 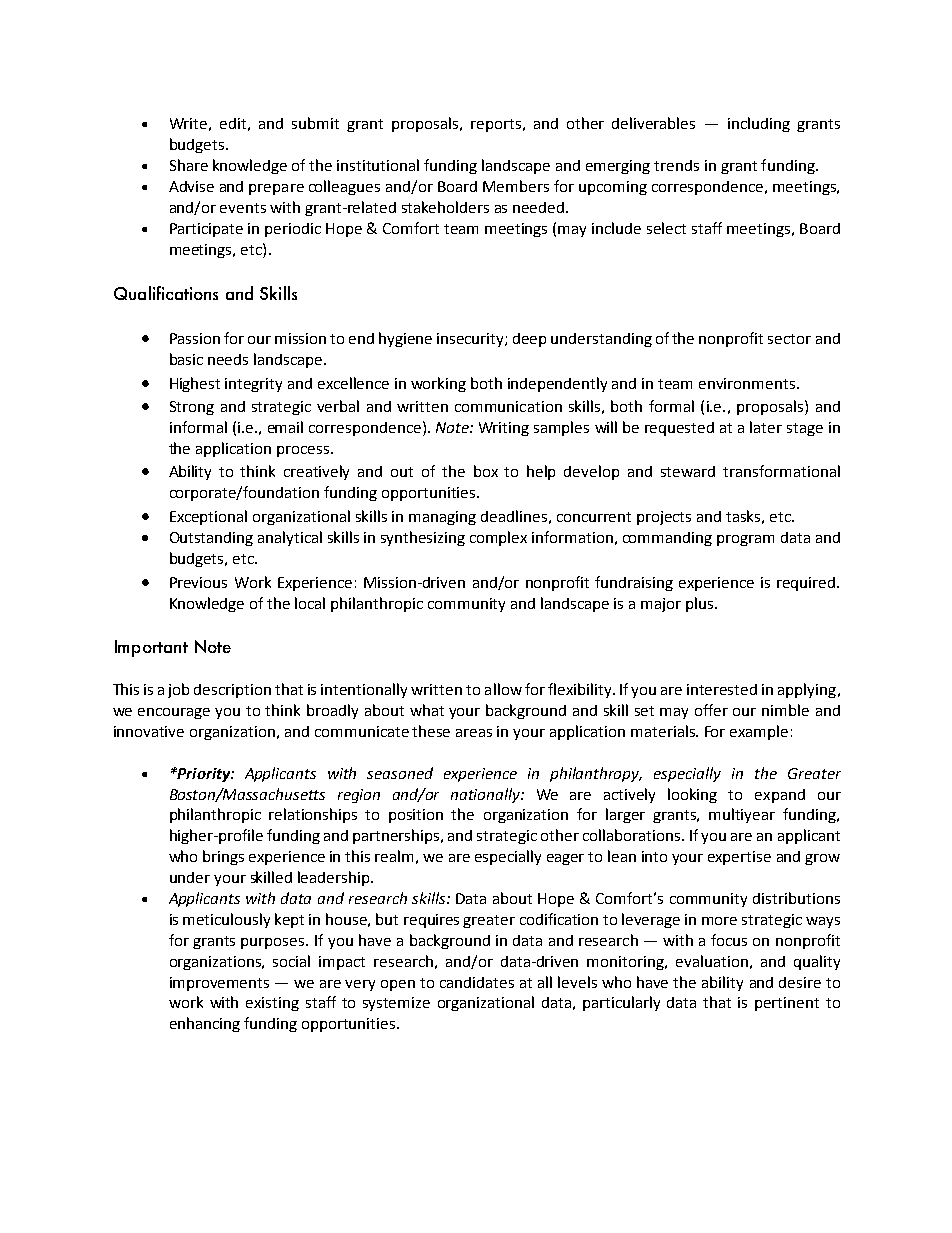 What do you see at coordinates (759, 732) in the screenshot?
I see `example` at bounding box center [759, 732].
